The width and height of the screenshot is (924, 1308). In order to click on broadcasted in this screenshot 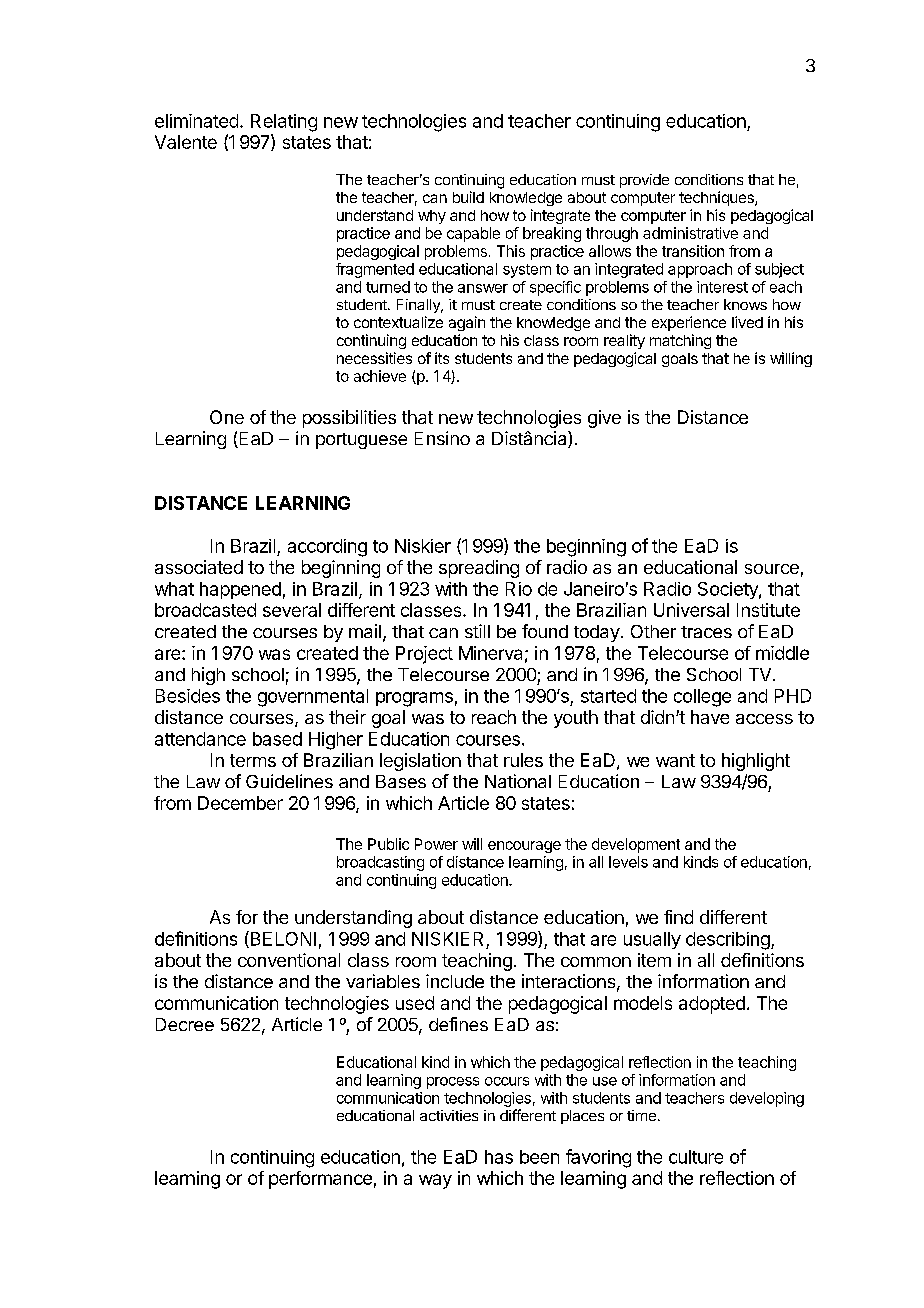, I will do `click(205, 610)`.
